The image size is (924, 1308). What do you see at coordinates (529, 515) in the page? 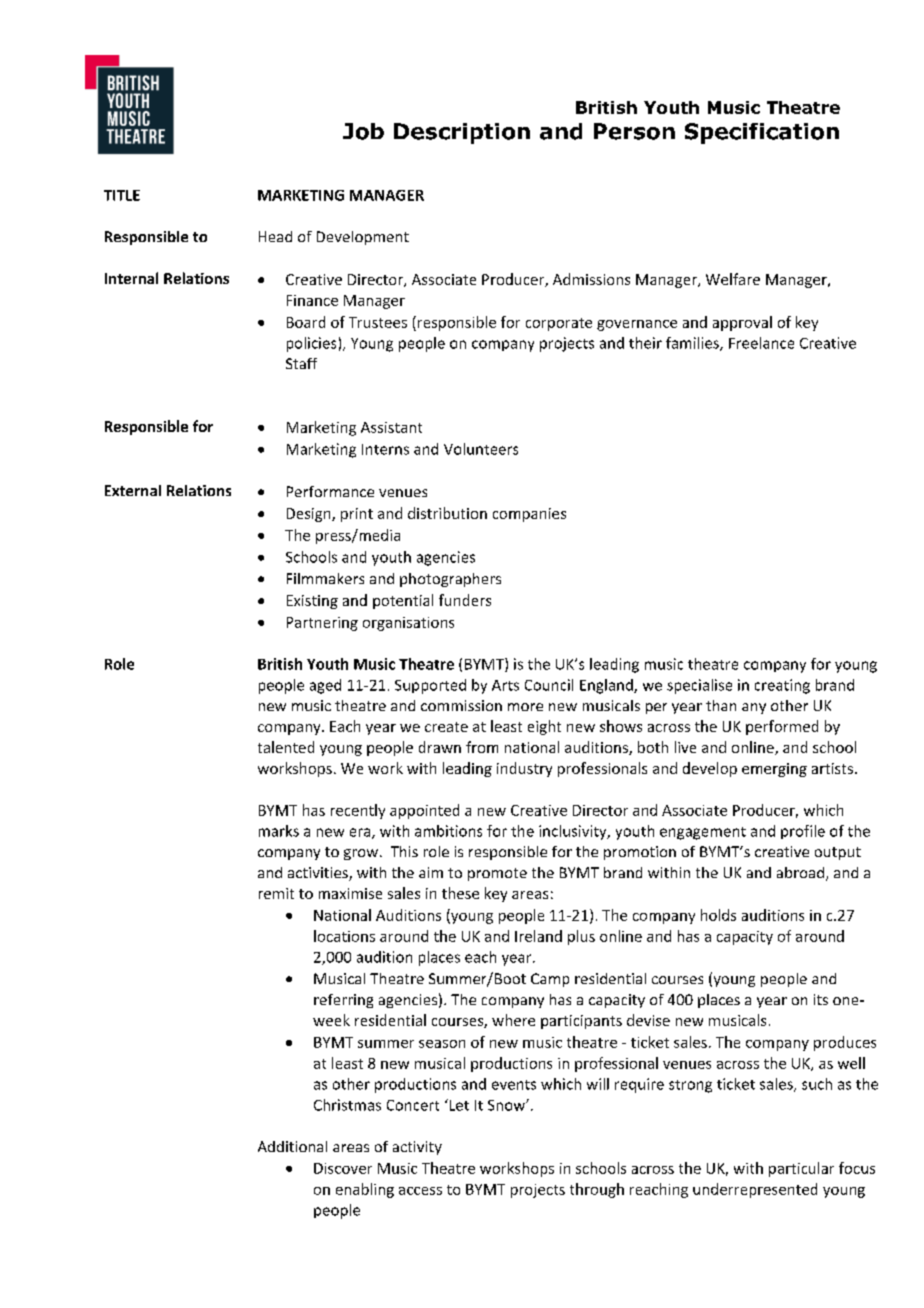
I see `companies` at bounding box center [529, 515].
